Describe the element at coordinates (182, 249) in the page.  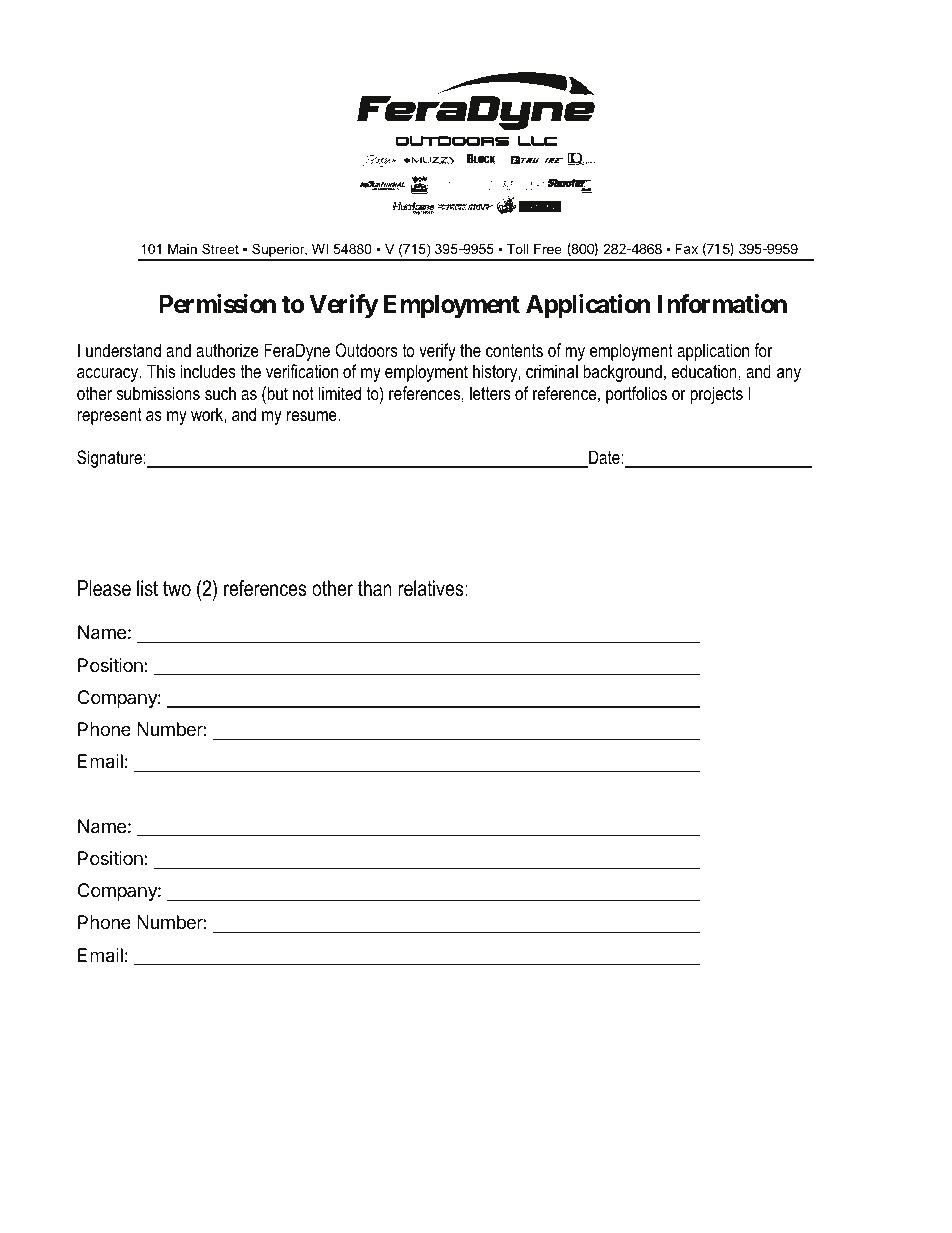
I see `Main` at that location.
